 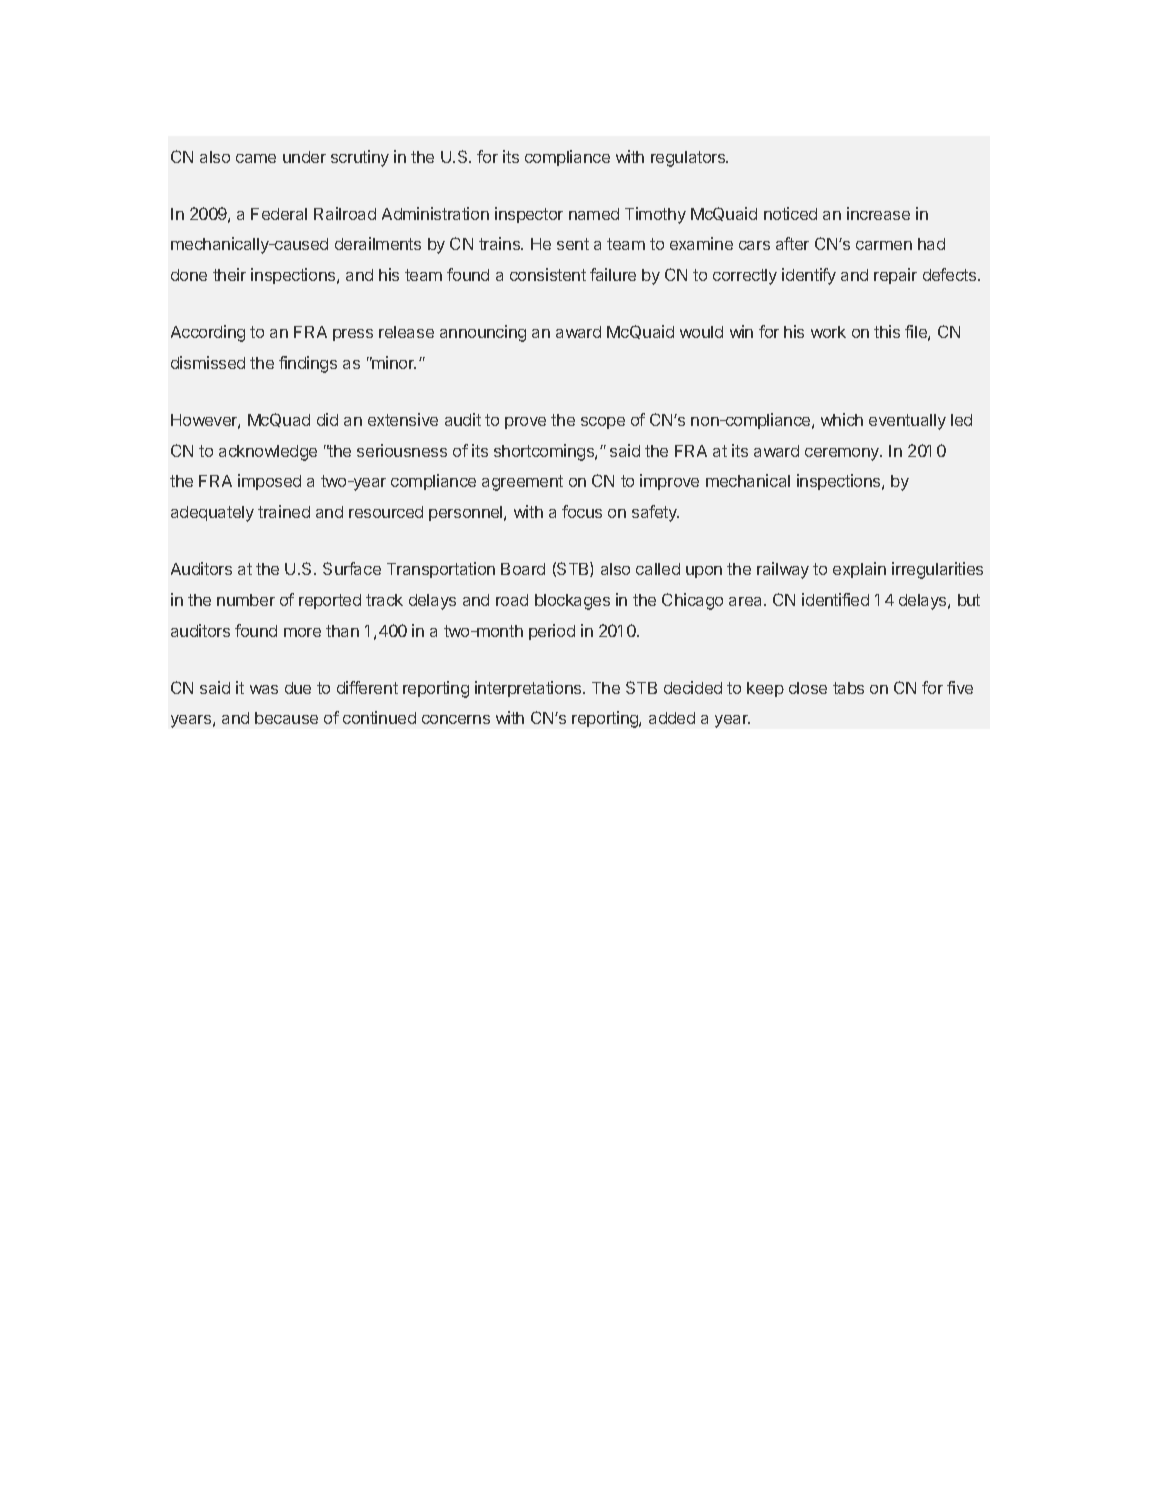 I want to click on Board, so click(x=523, y=569).
